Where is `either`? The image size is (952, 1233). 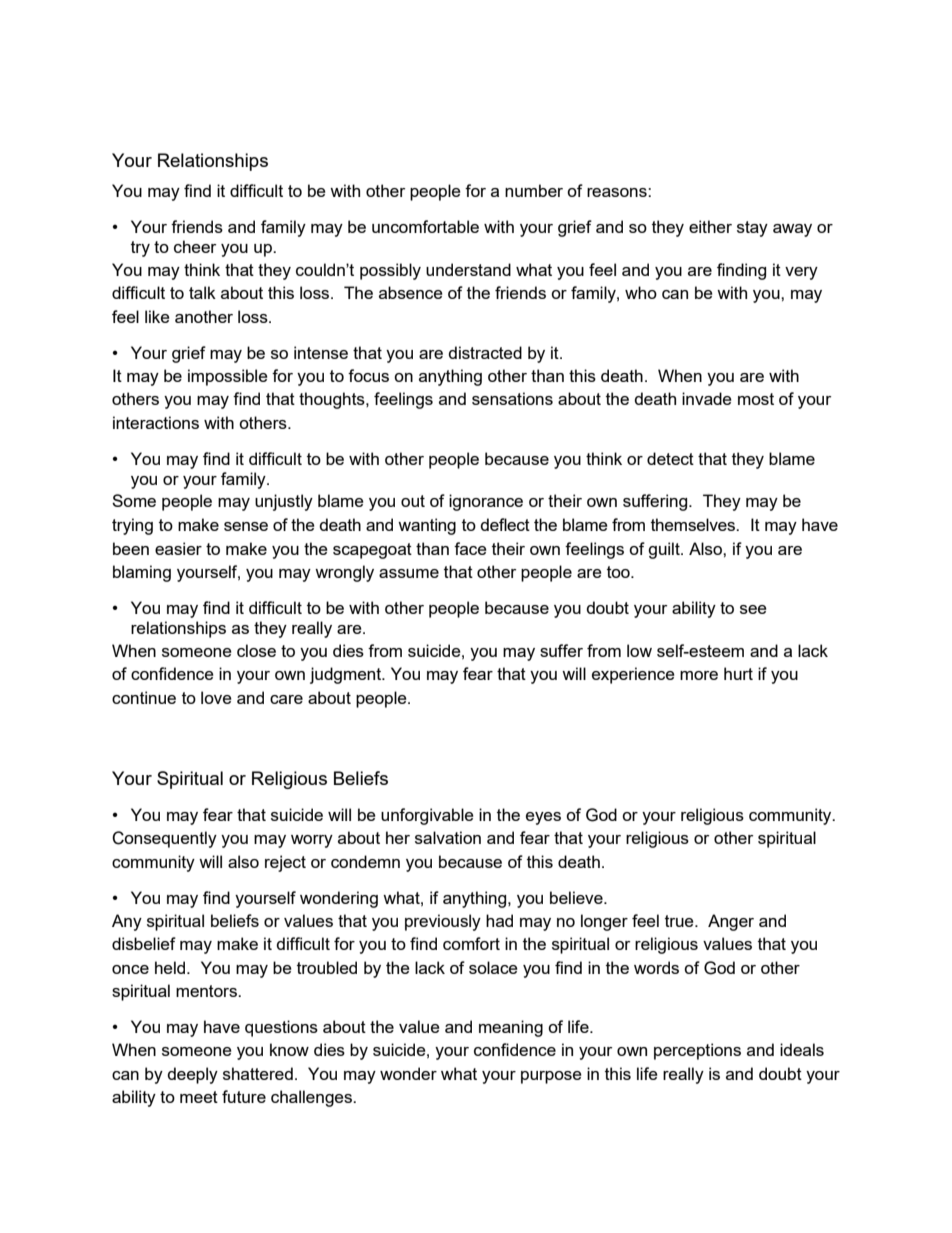 either is located at coordinates (710, 226).
